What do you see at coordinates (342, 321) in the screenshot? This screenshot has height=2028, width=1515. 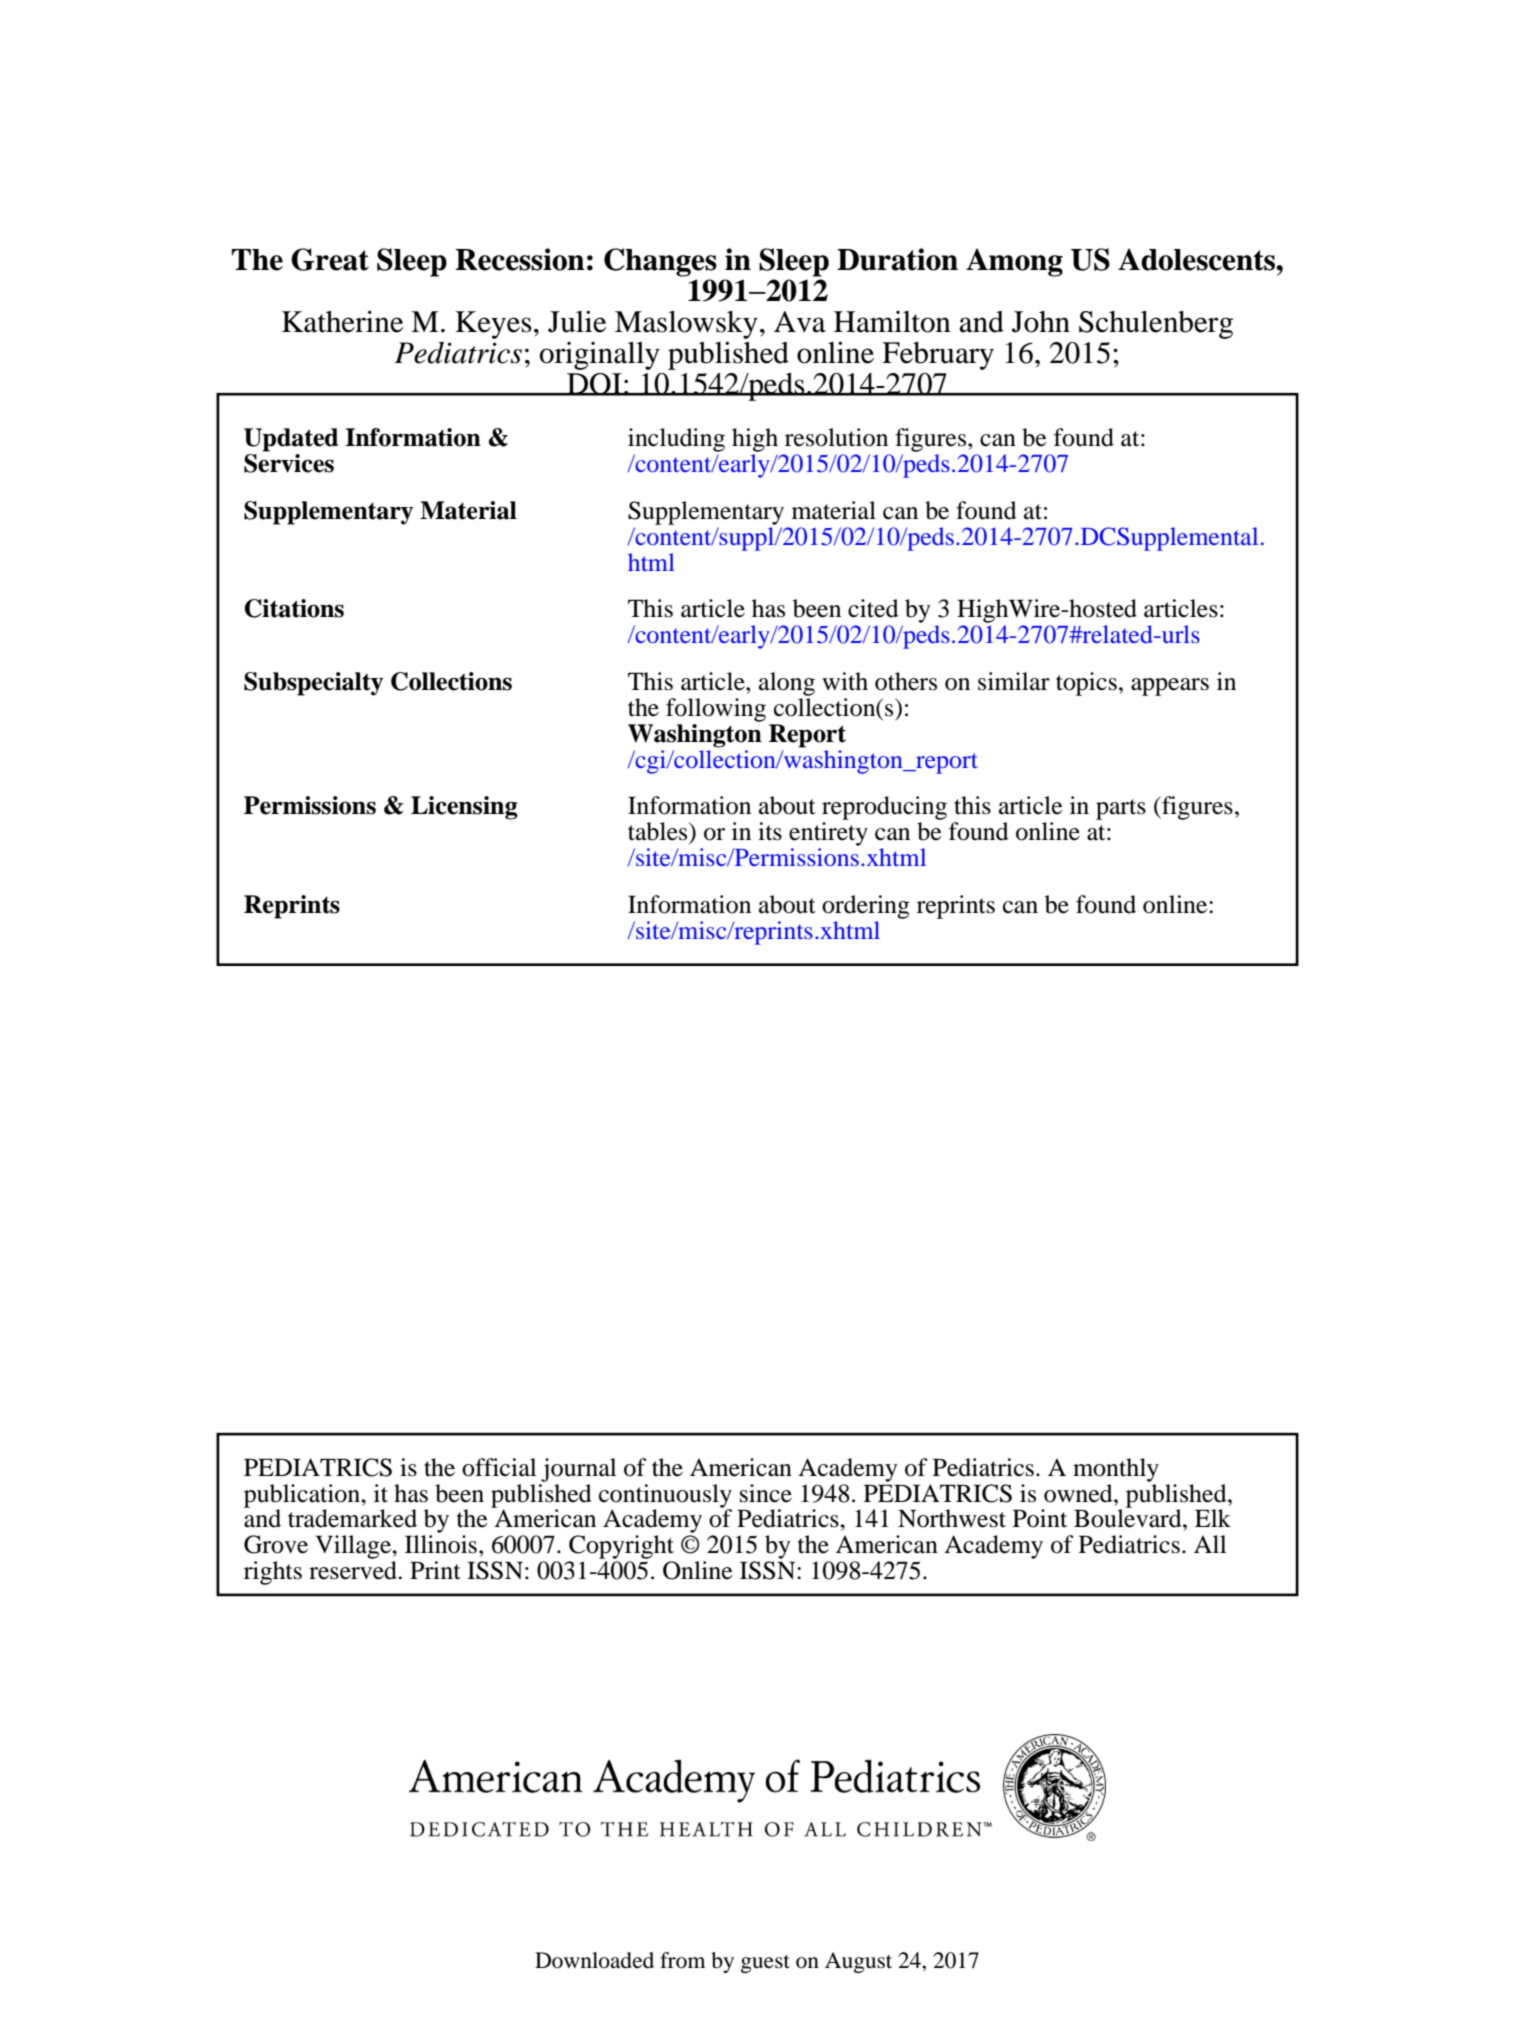 I see `Katherine` at bounding box center [342, 321].
